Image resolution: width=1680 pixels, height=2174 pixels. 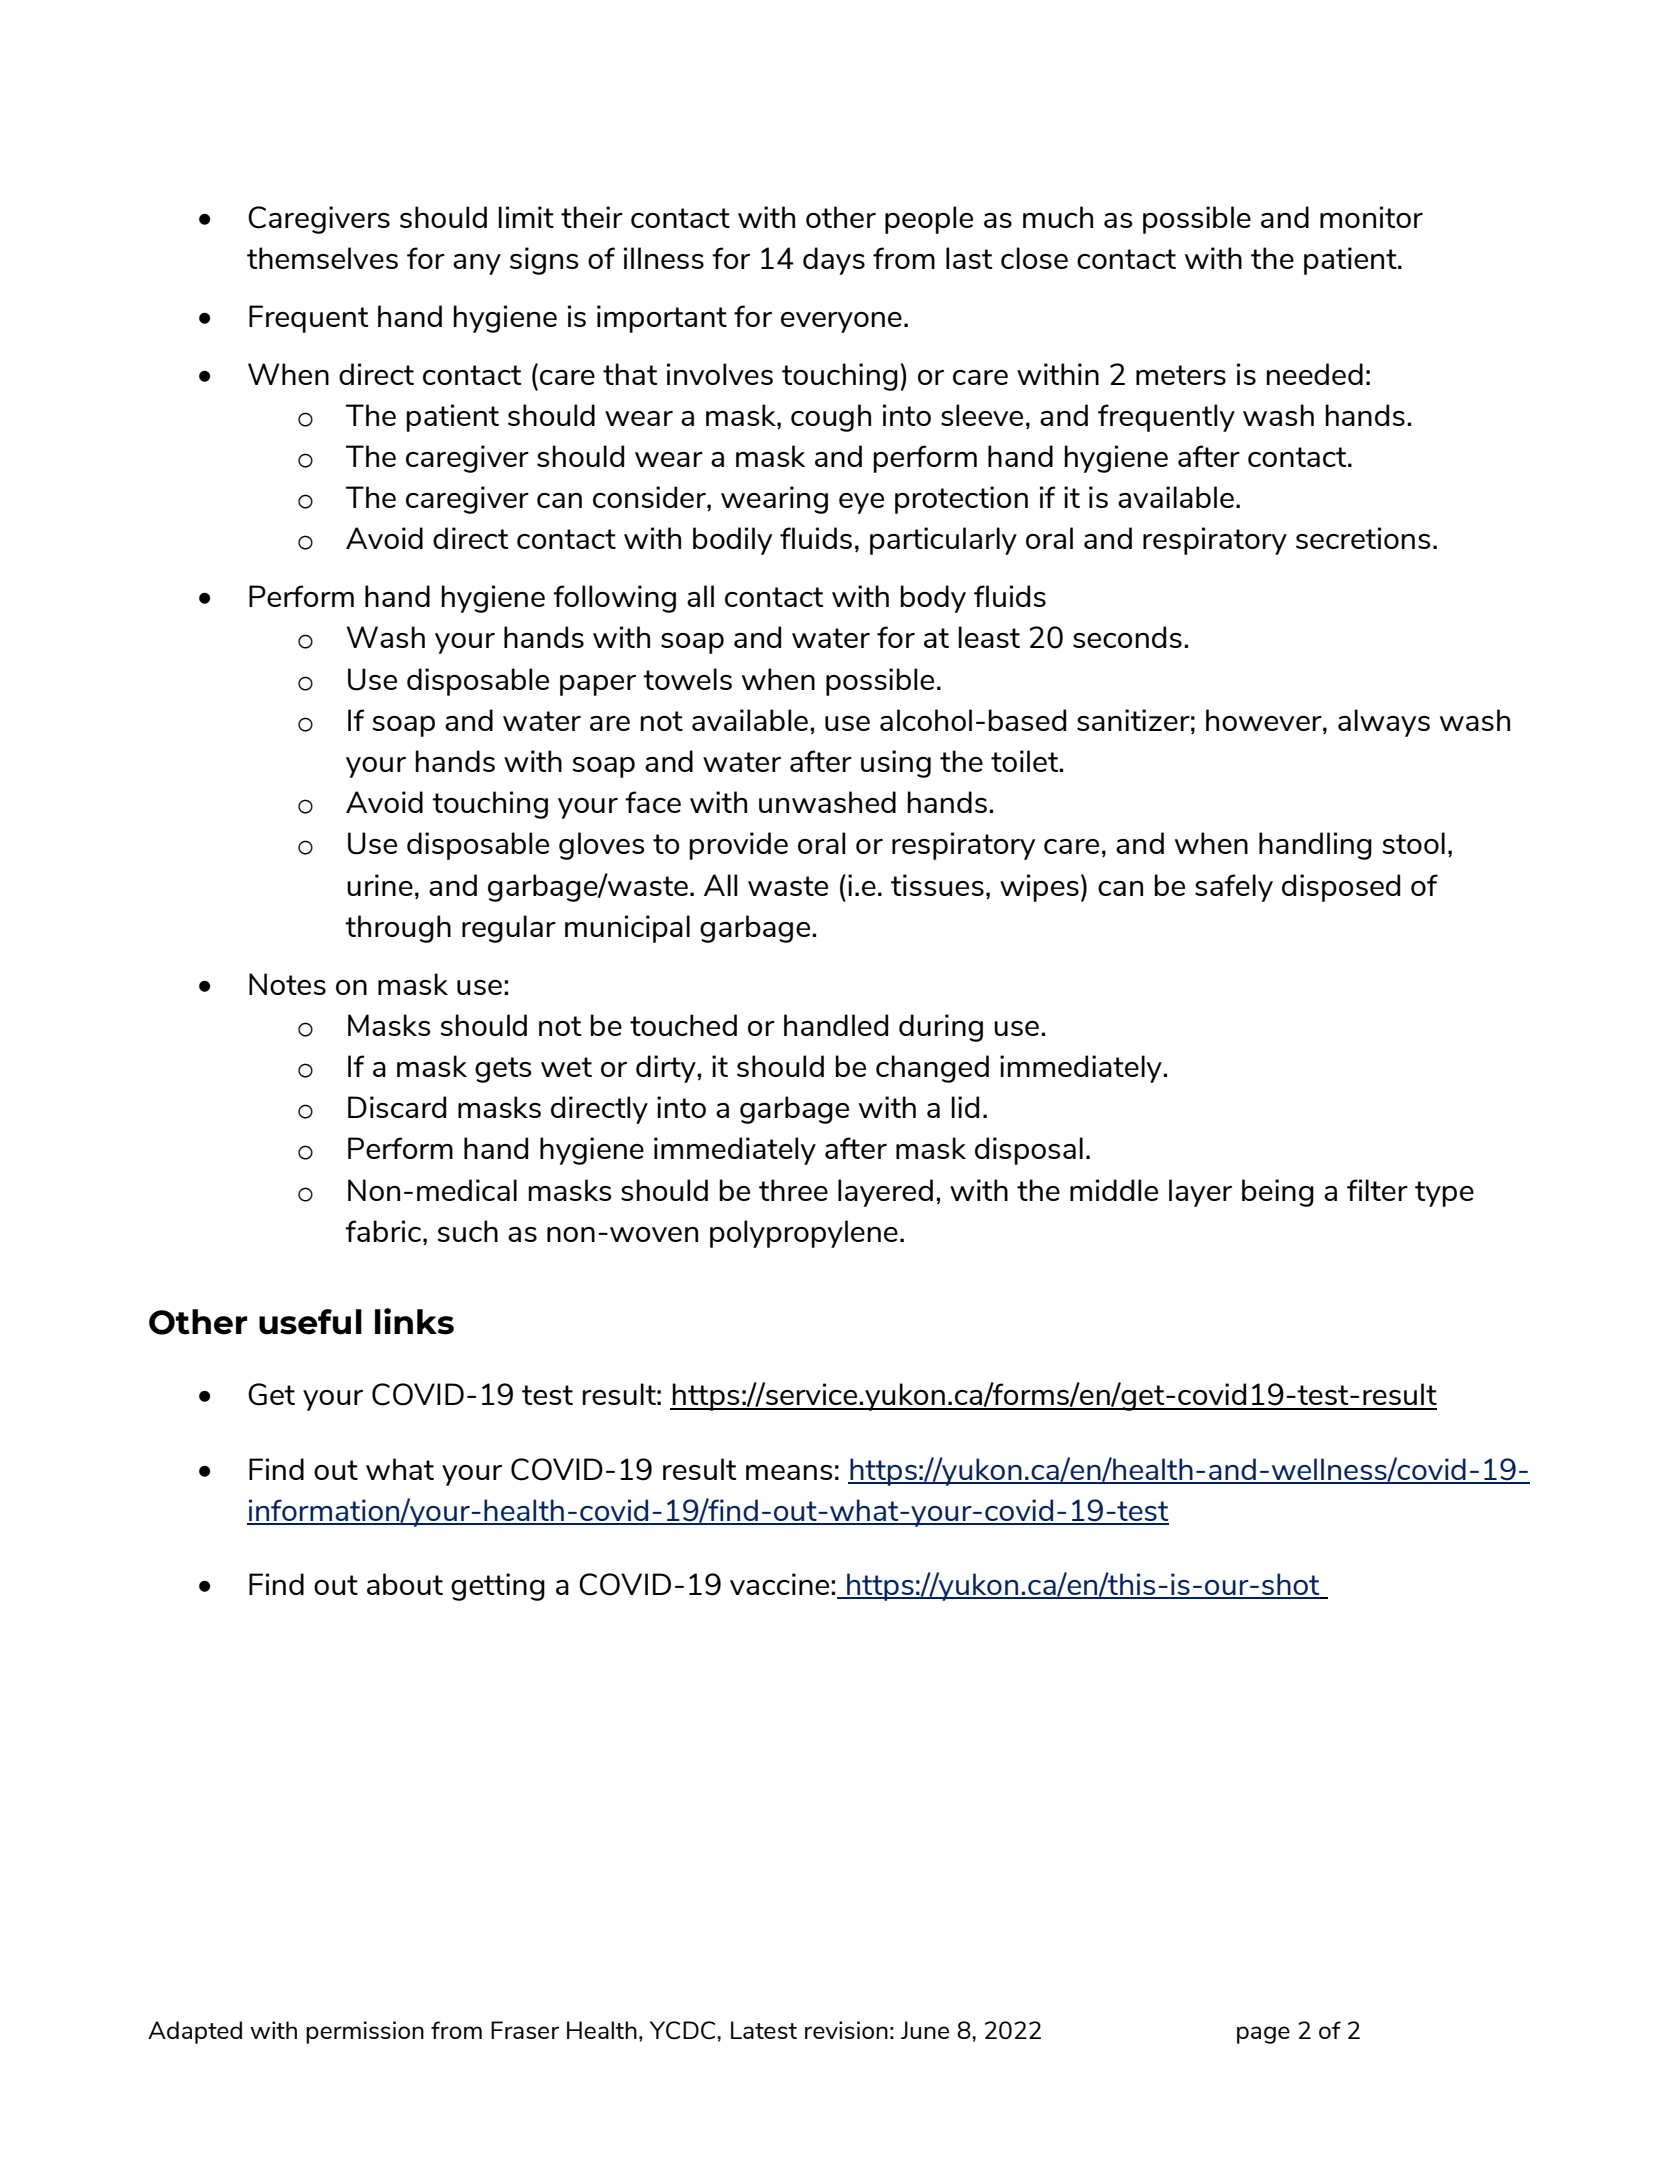 What do you see at coordinates (793, 1190) in the screenshot?
I see `three` at bounding box center [793, 1190].
